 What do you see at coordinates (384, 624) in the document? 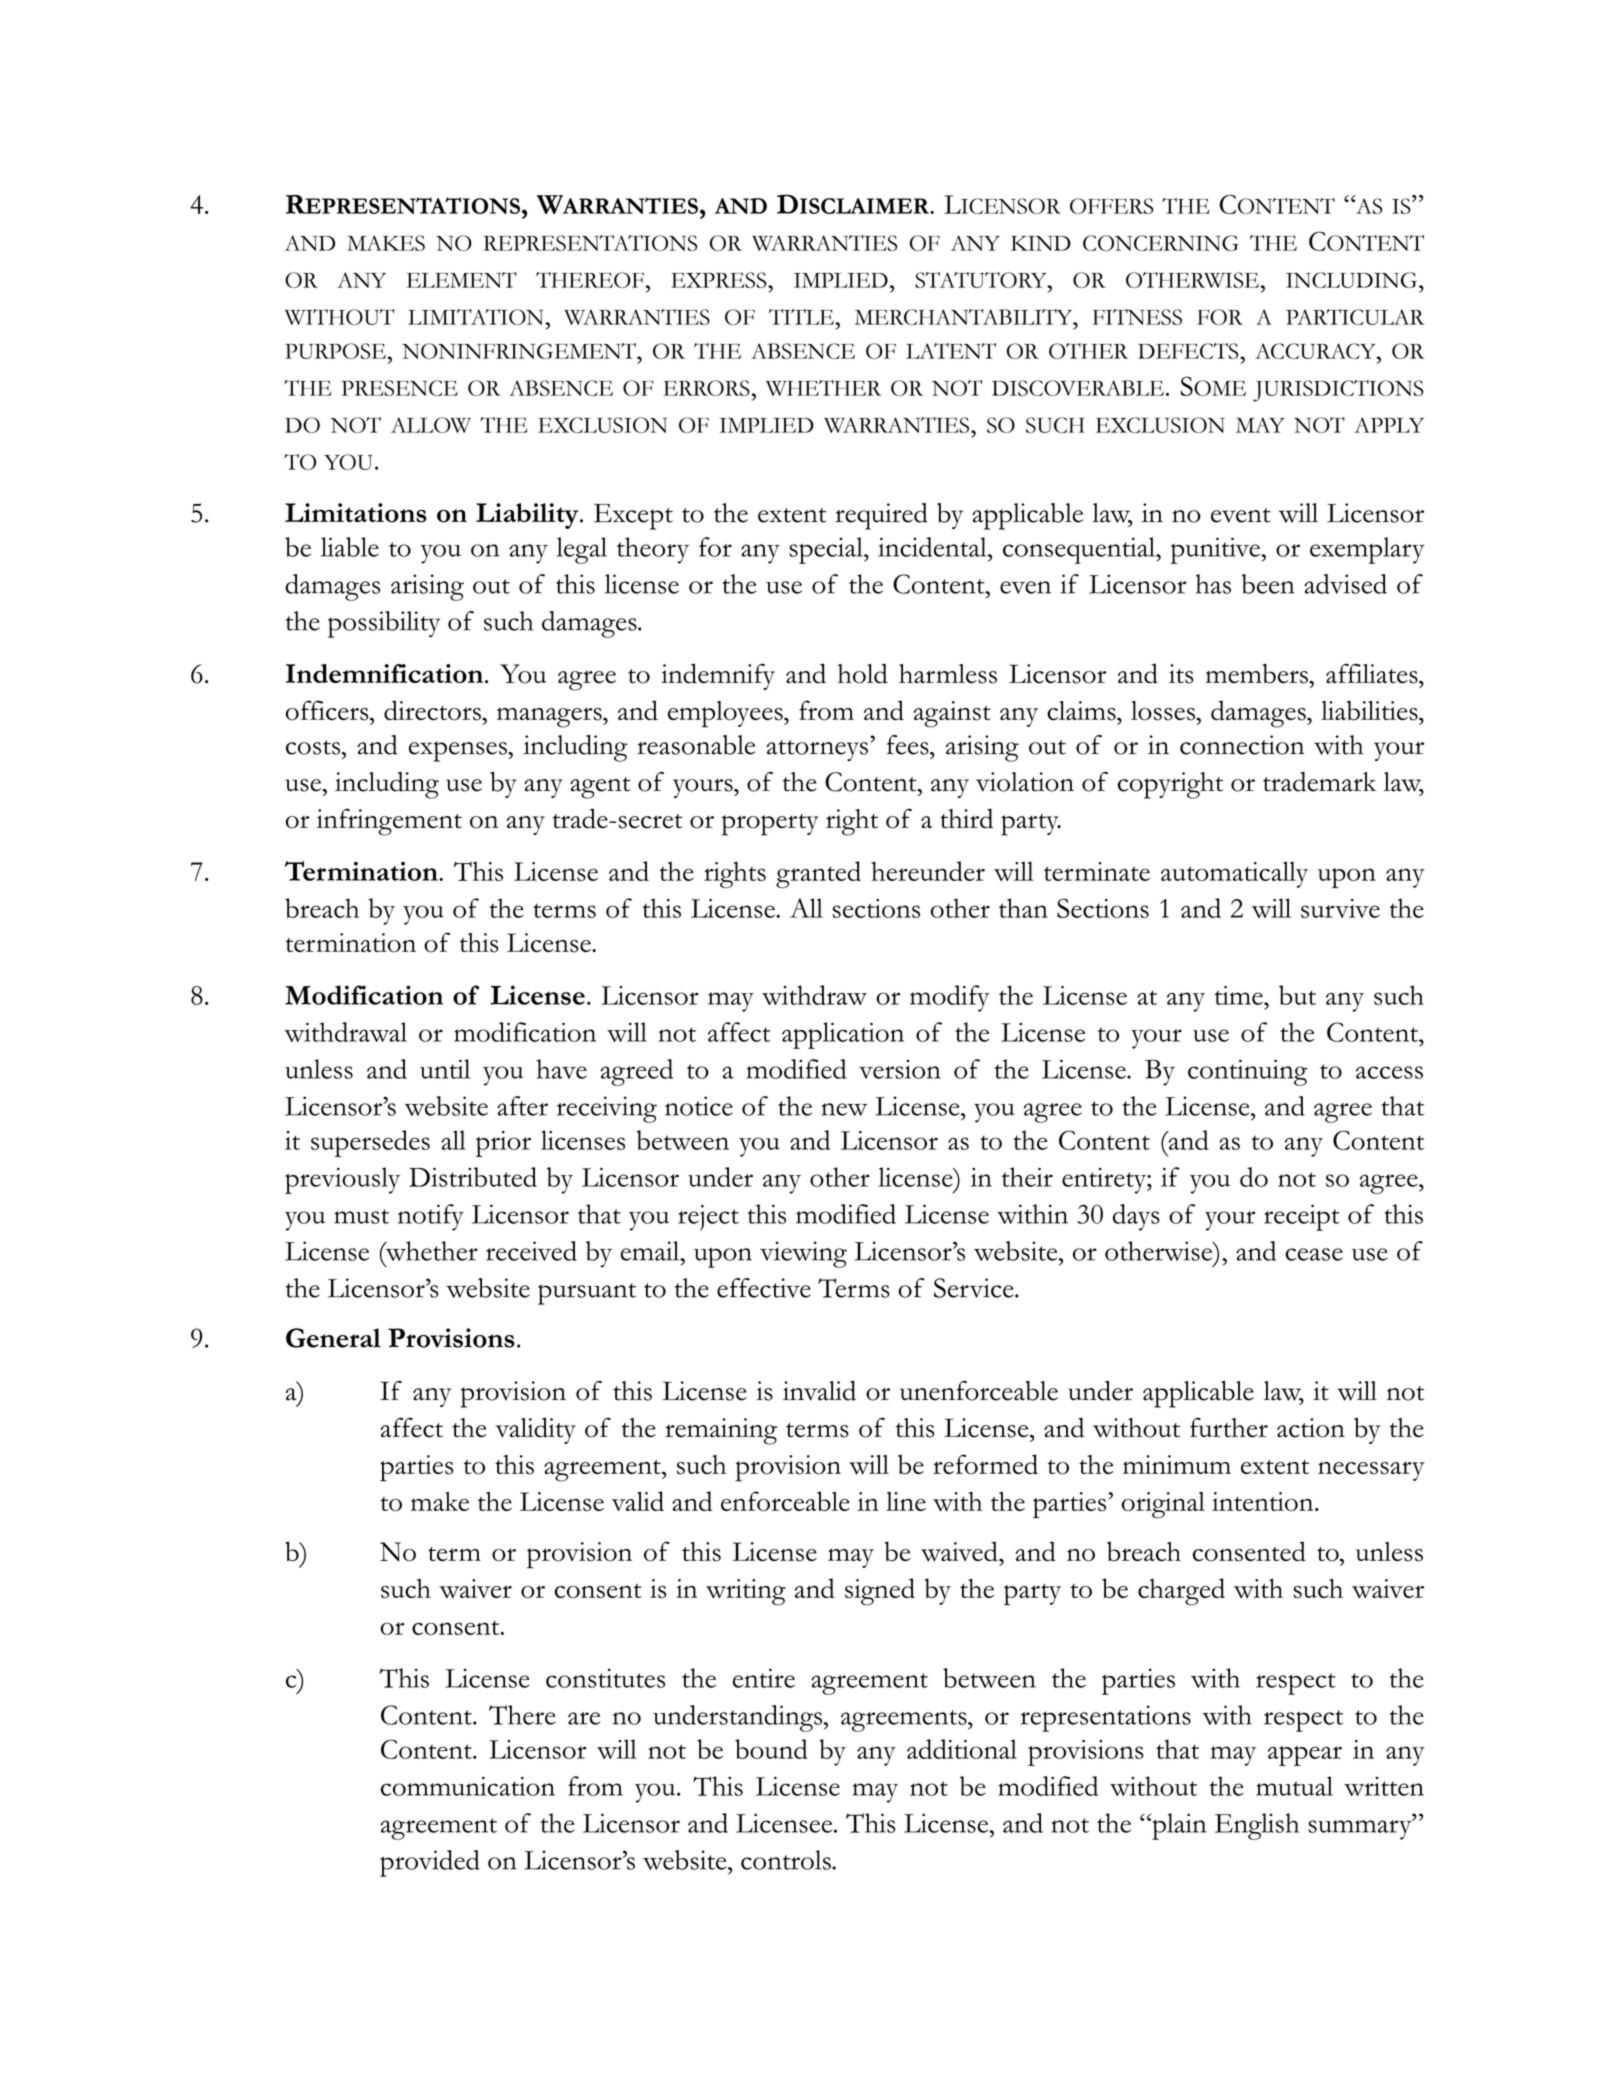
I see `possibility` at bounding box center [384, 624].
